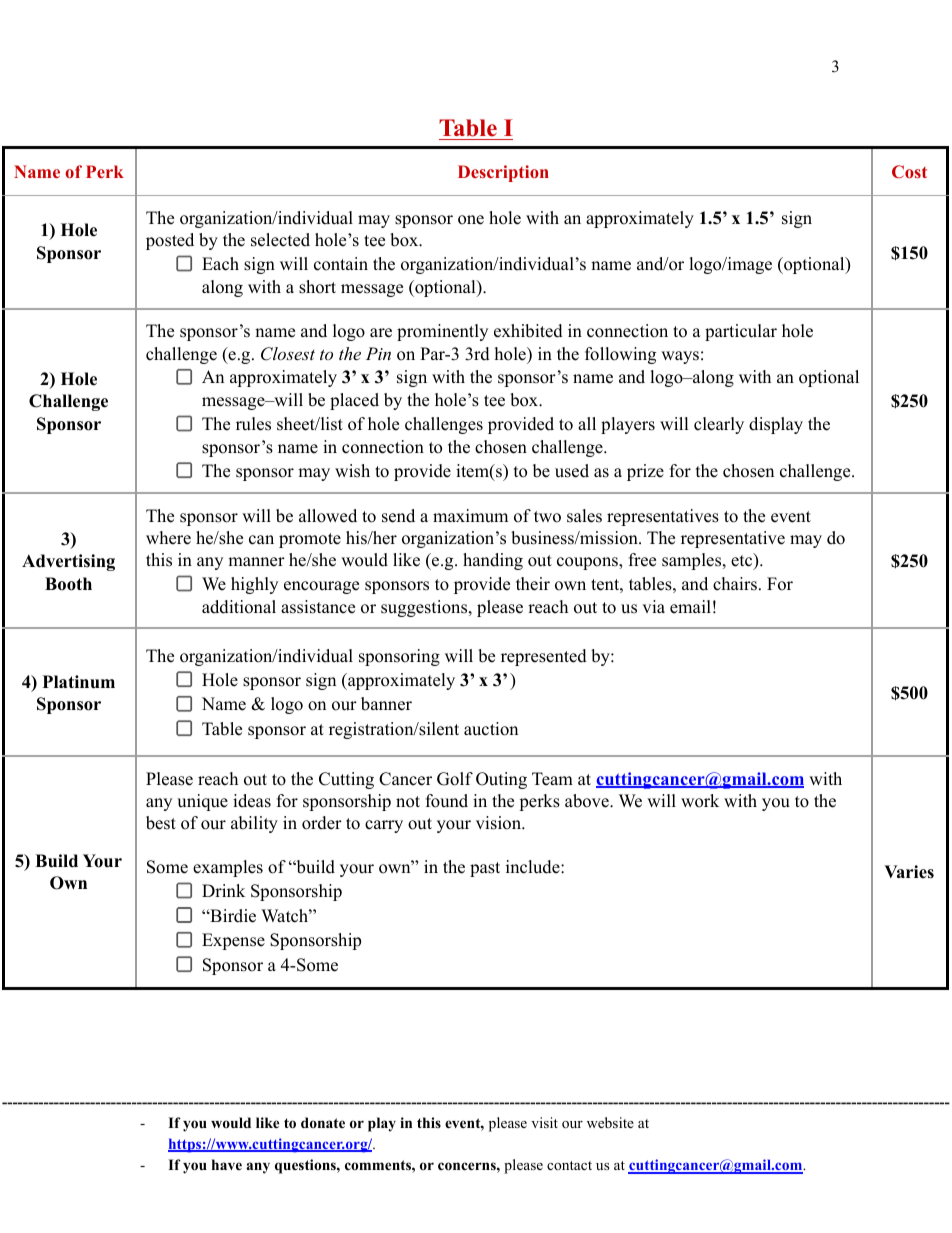 The width and height of the document is (952, 1233). What do you see at coordinates (909, 872) in the document?
I see `Varies` at bounding box center [909, 872].
